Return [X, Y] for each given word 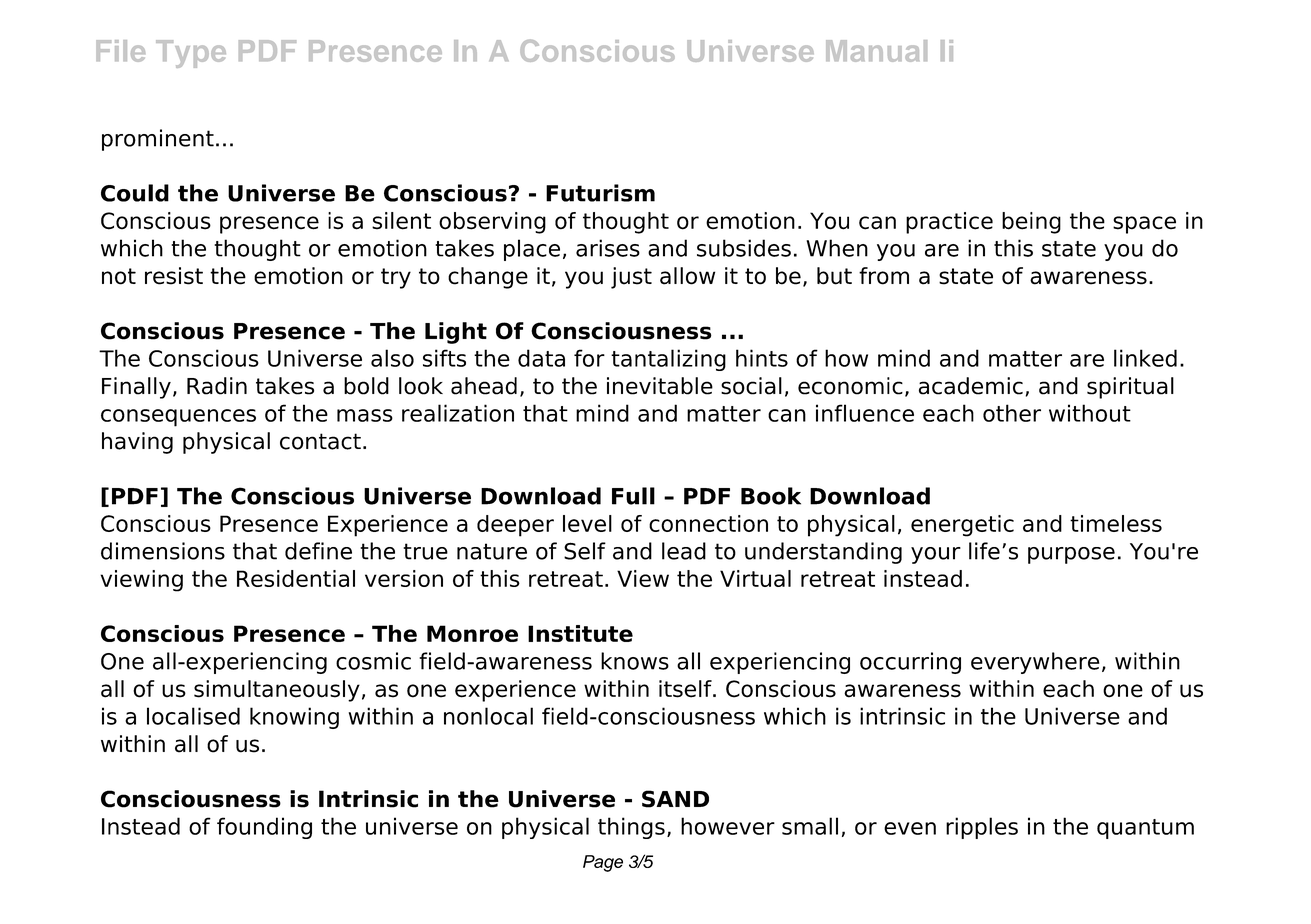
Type [191, 54]
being [1031, 223]
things [631, 828]
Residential [296, 578]
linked [1145, 358]
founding [264, 828]
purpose [1071, 555]
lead [684, 551]
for [589, 358]
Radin [217, 386]
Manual [876, 51]
